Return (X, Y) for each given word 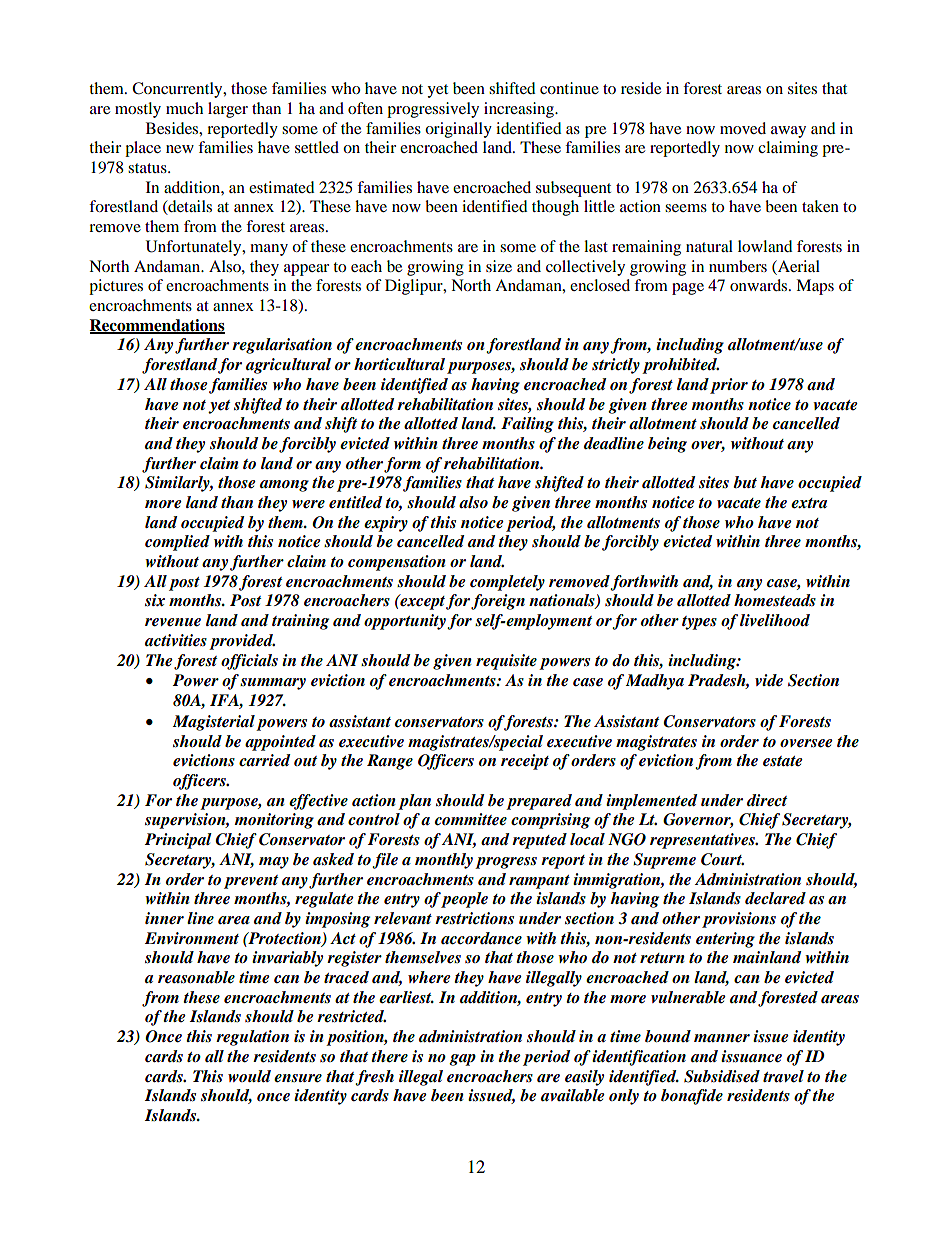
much (184, 108)
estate (783, 761)
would (249, 1076)
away (788, 132)
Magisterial (214, 723)
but (745, 482)
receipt (525, 762)
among (284, 486)
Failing (527, 425)
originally (458, 130)
